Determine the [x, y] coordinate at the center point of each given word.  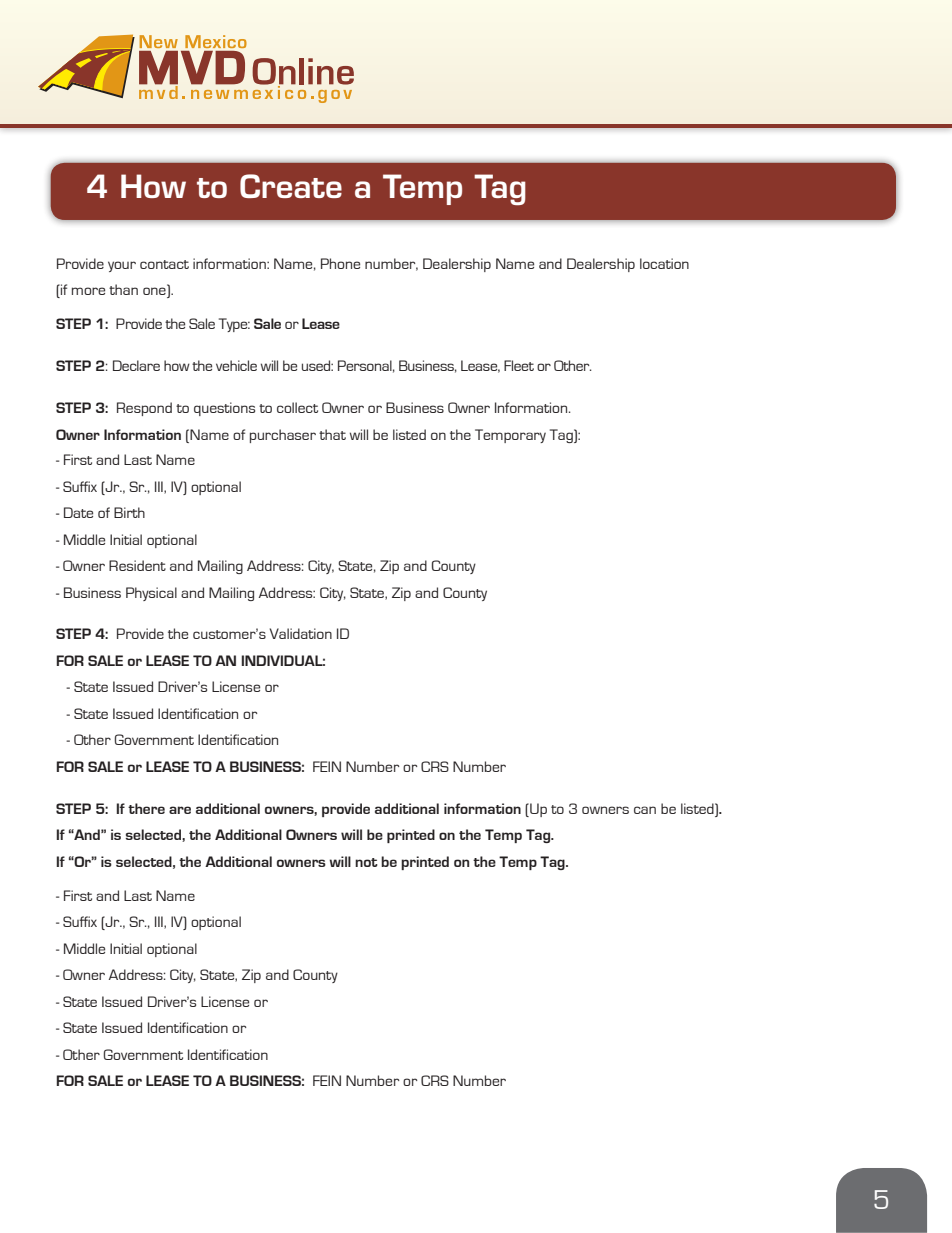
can [645, 810]
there [146, 808]
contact [164, 264]
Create [291, 186]
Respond [144, 409]
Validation [301, 633]
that [332, 434]
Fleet [519, 365]
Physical [151, 594]
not [366, 862]
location [664, 263]
